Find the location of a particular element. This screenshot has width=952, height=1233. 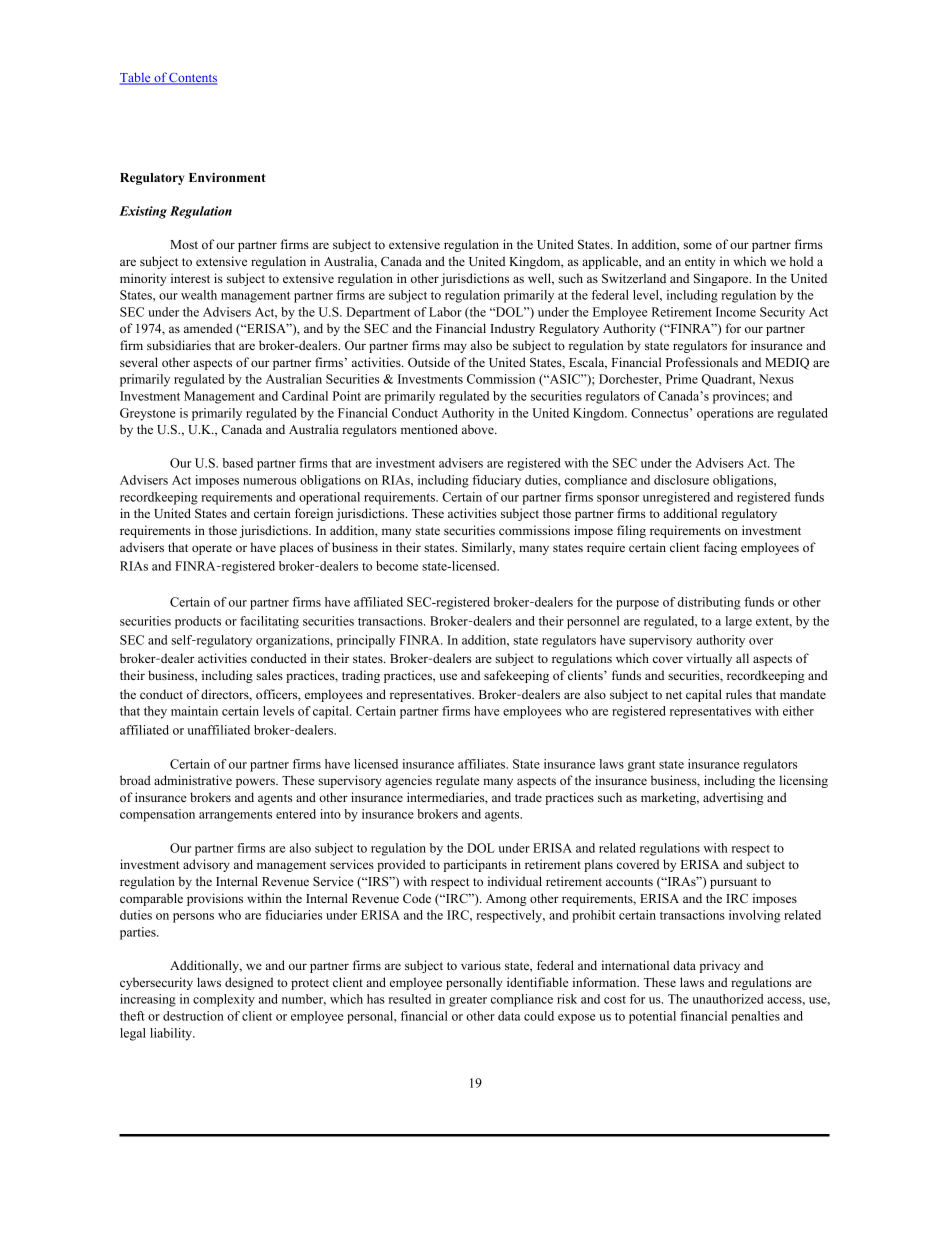

Environment is located at coordinates (227, 177).
